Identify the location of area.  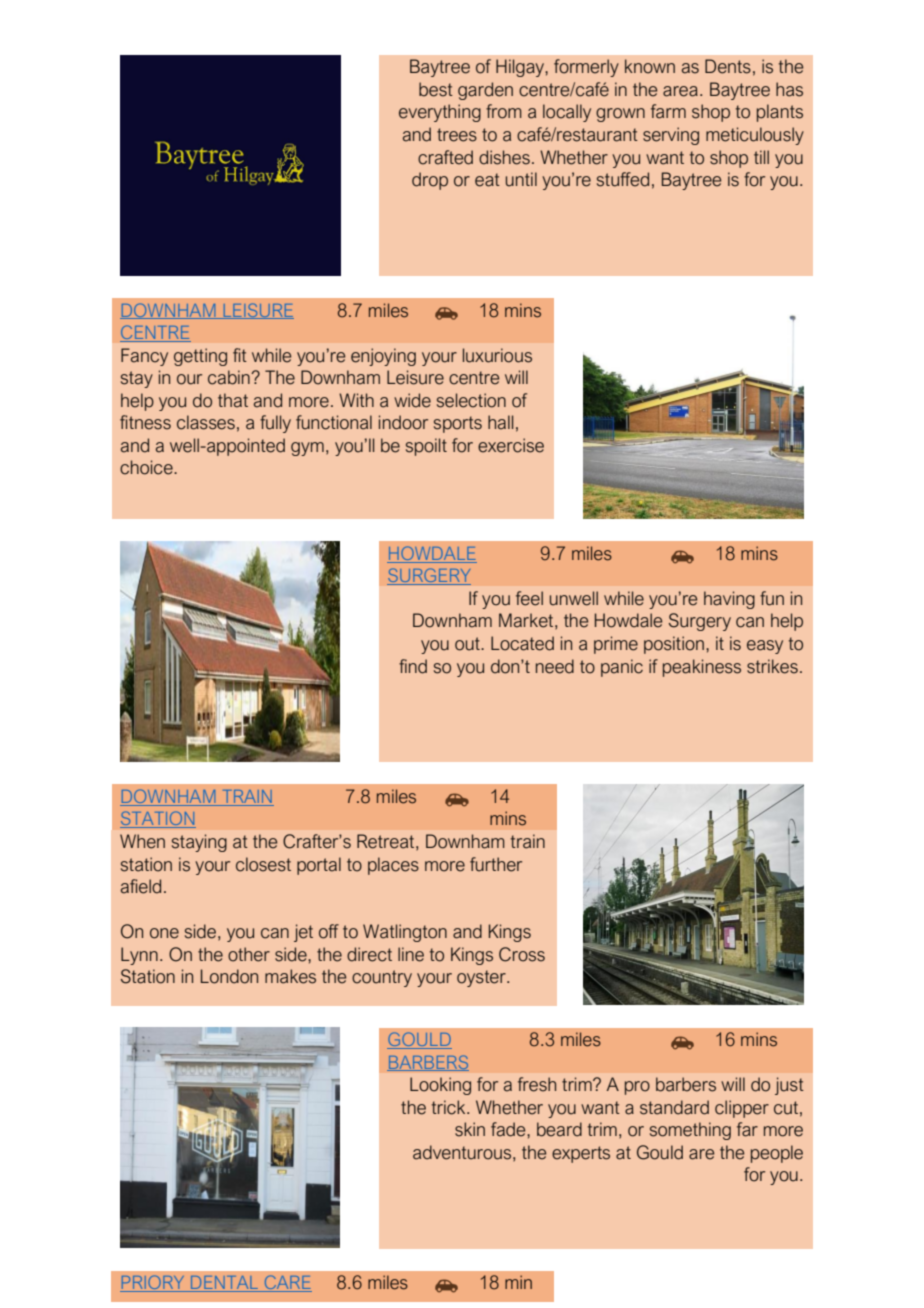
(680, 91).
